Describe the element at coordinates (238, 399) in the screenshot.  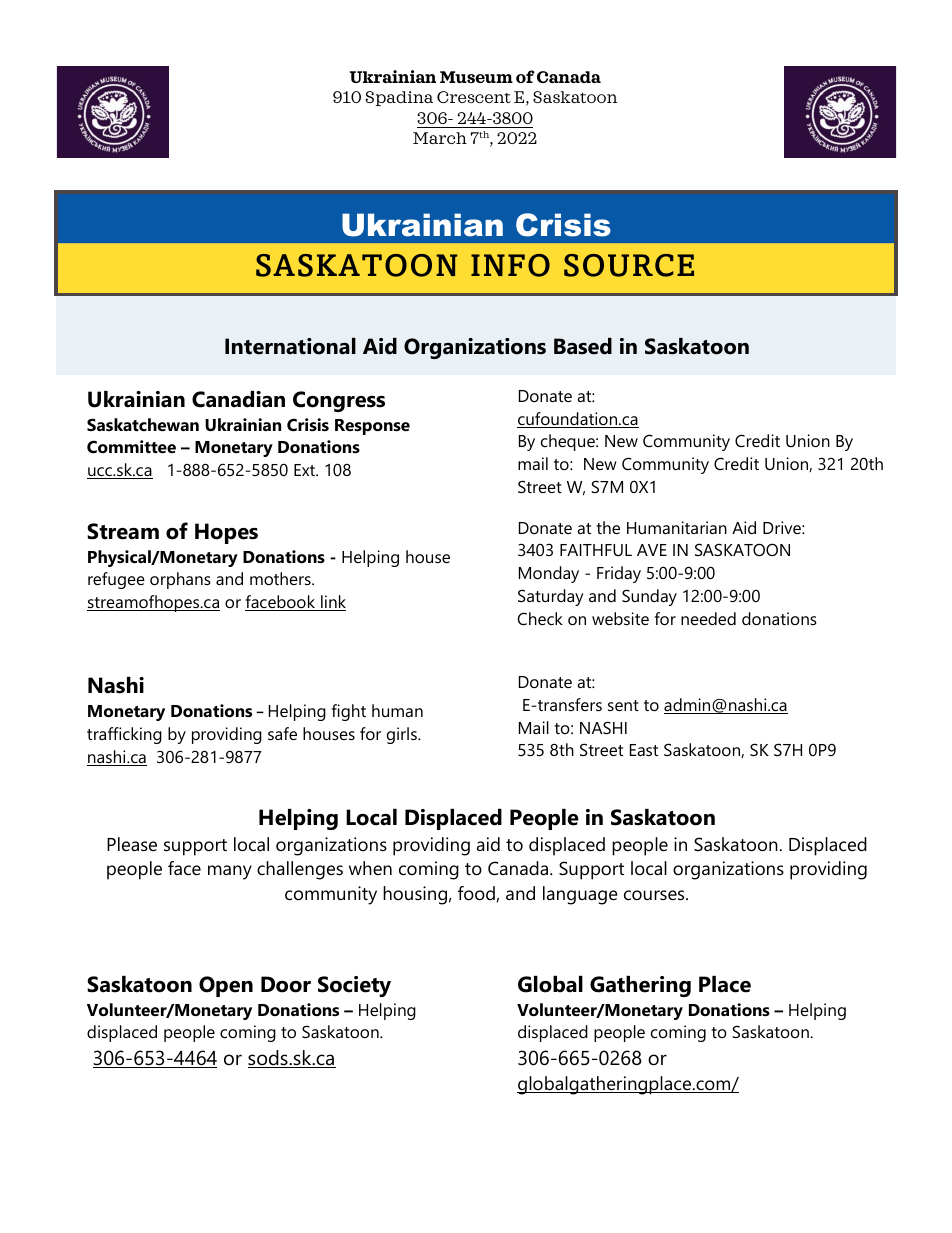
I see `Canadian` at that location.
